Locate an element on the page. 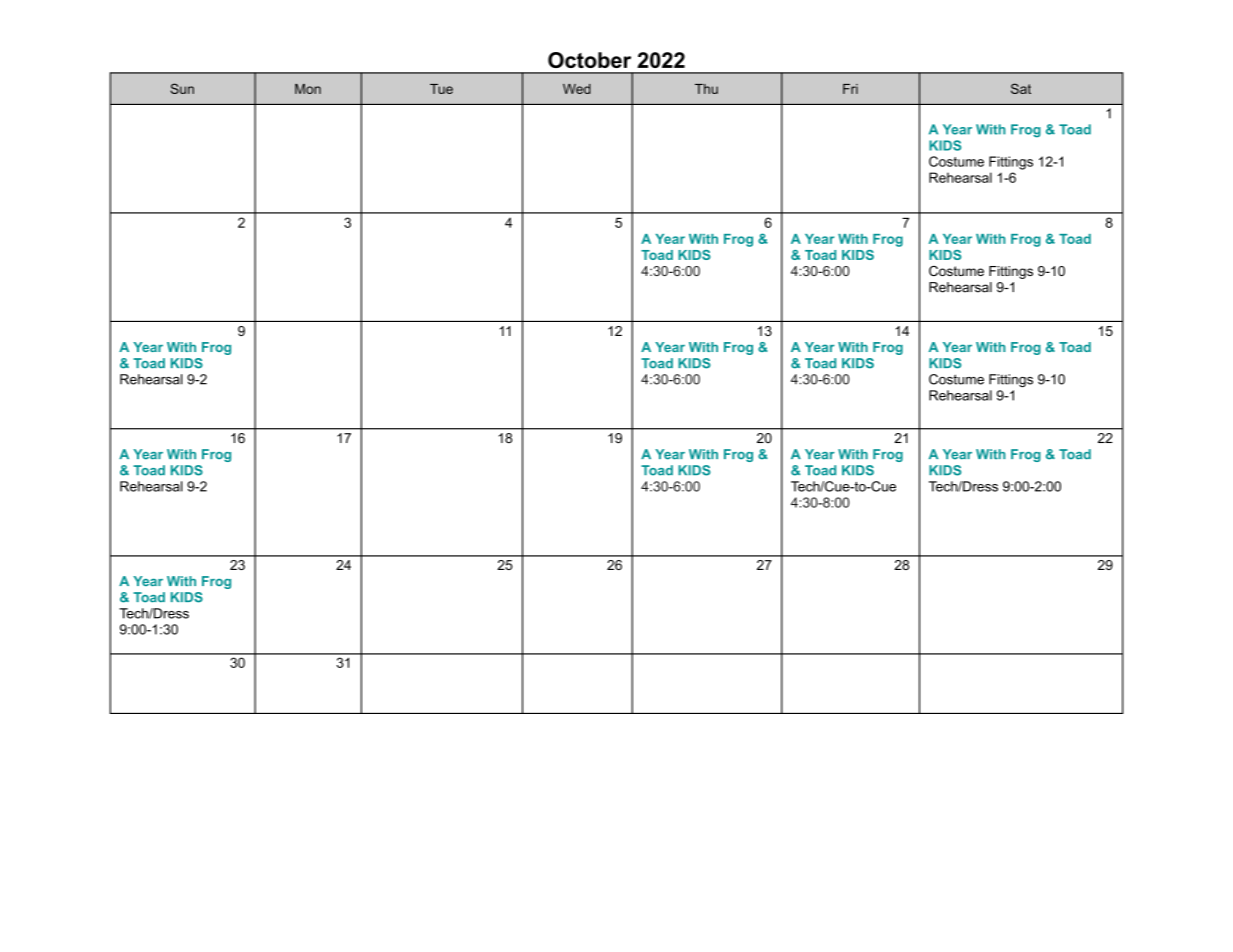 The height and width of the page is (952, 1233). Wed is located at coordinates (577, 89).
